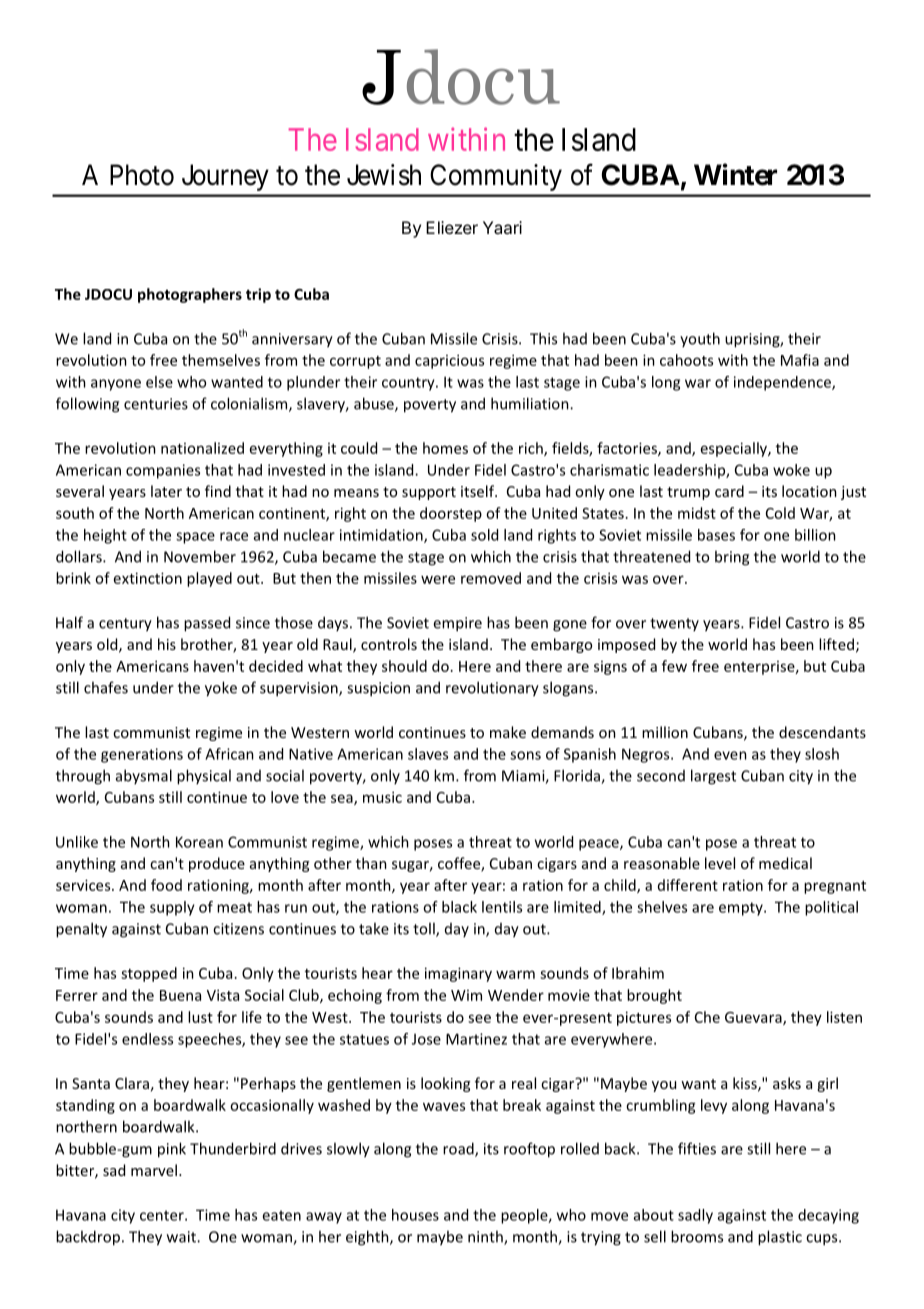  I want to click on Eliezer, so click(452, 227).
